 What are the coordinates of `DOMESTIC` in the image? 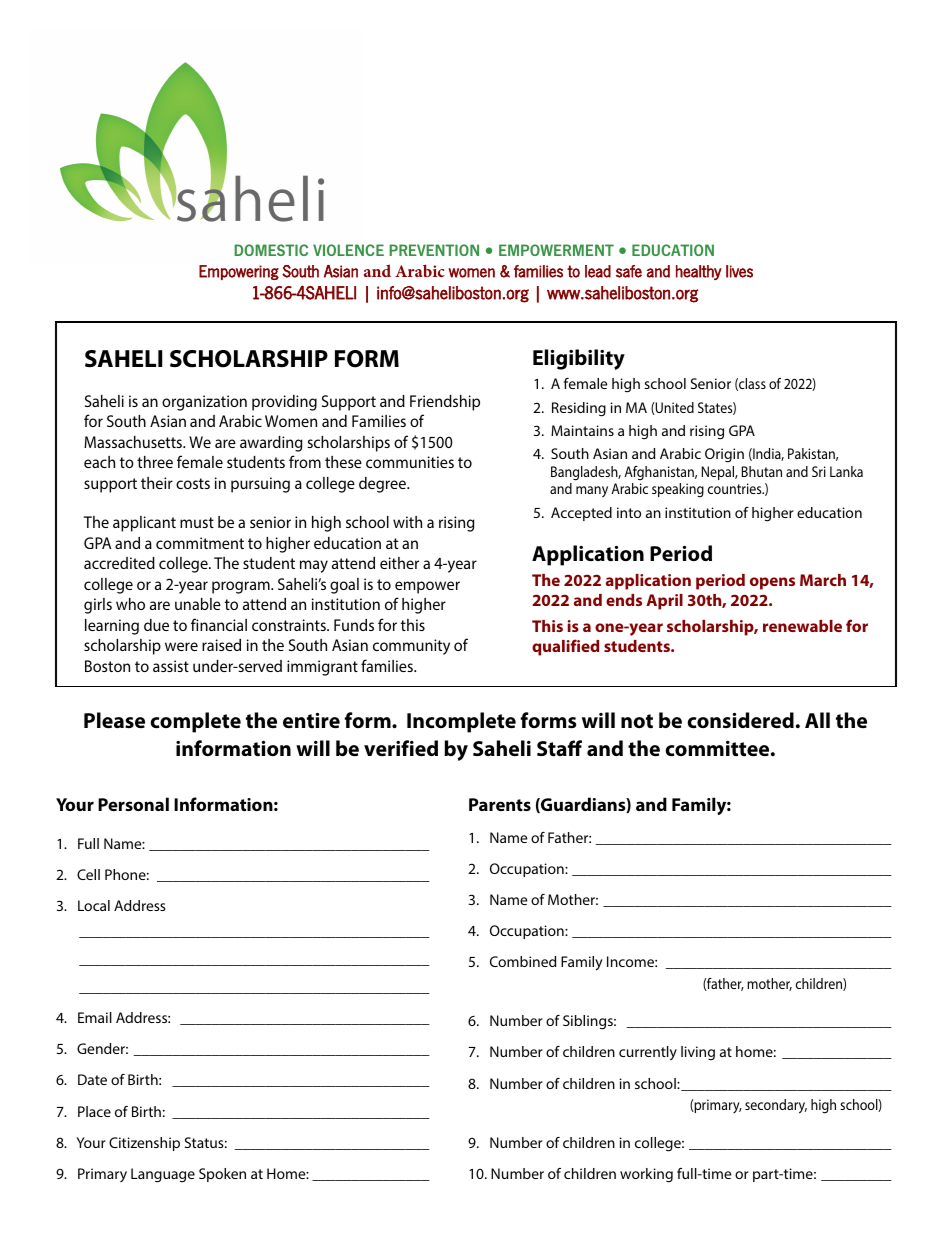 It's located at (271, 250).
